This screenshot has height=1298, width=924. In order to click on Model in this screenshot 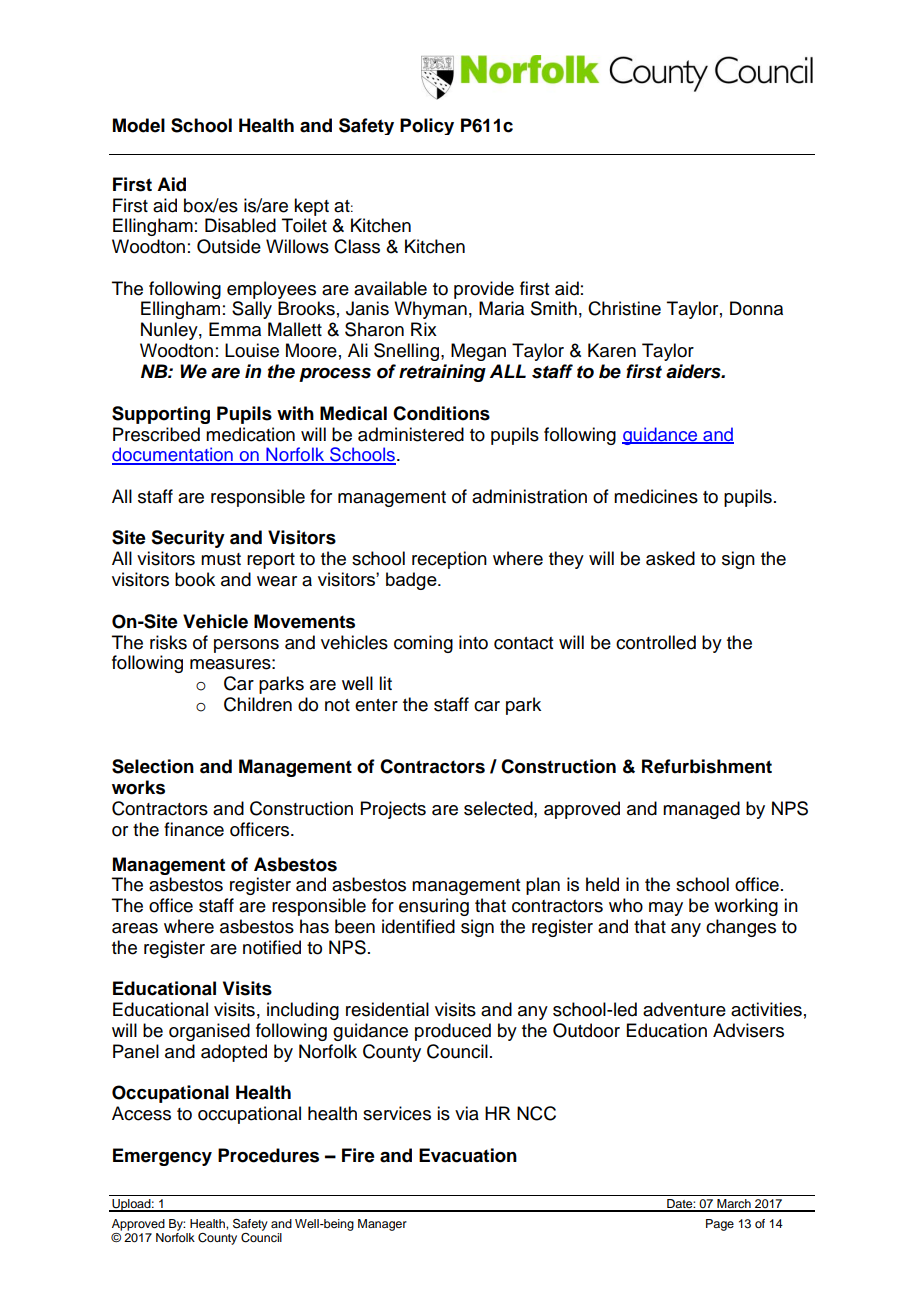, I will do `click(139, 125)`.
